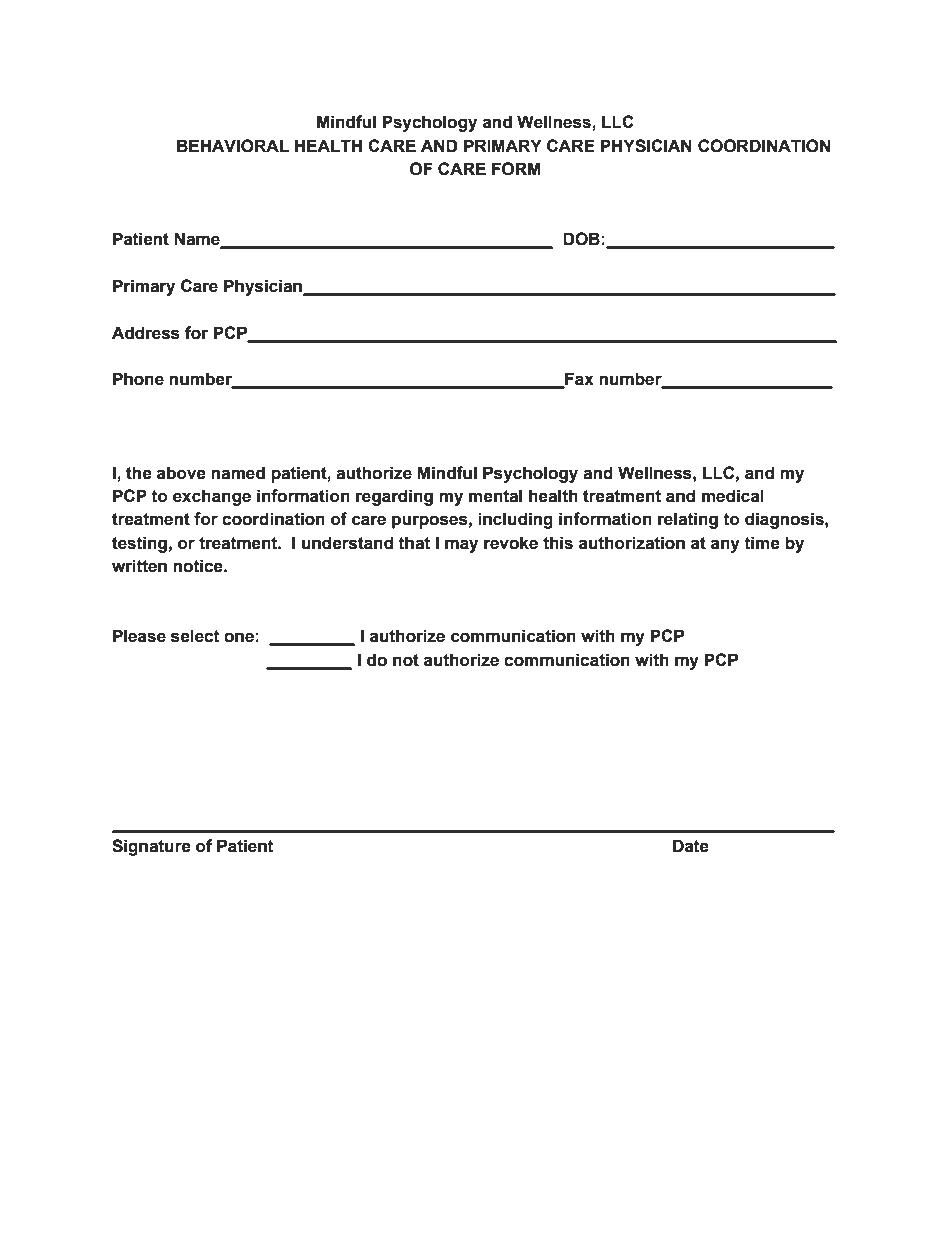 The height and width of the image is (1233, 952). I want to click on relating, so click(688, 520).
